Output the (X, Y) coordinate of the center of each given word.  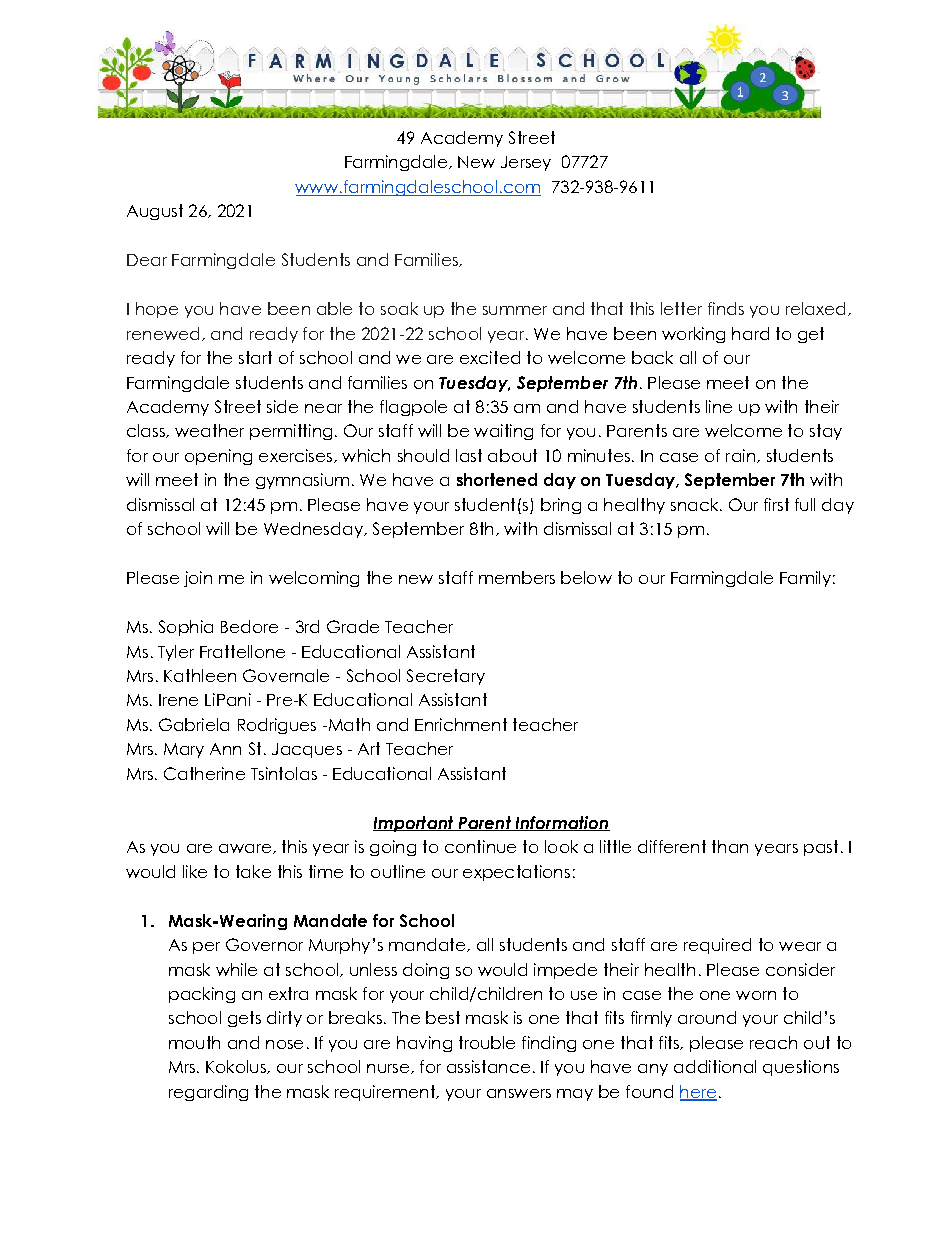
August (155, 212)
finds (726, 308)
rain (740, 455)
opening (218, 457)
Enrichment (461, 724)
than (730, 846)
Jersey (526, 163)
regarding (208, 1093)
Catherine (204, 773)
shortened (497, 479)
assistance (488, 1066)
